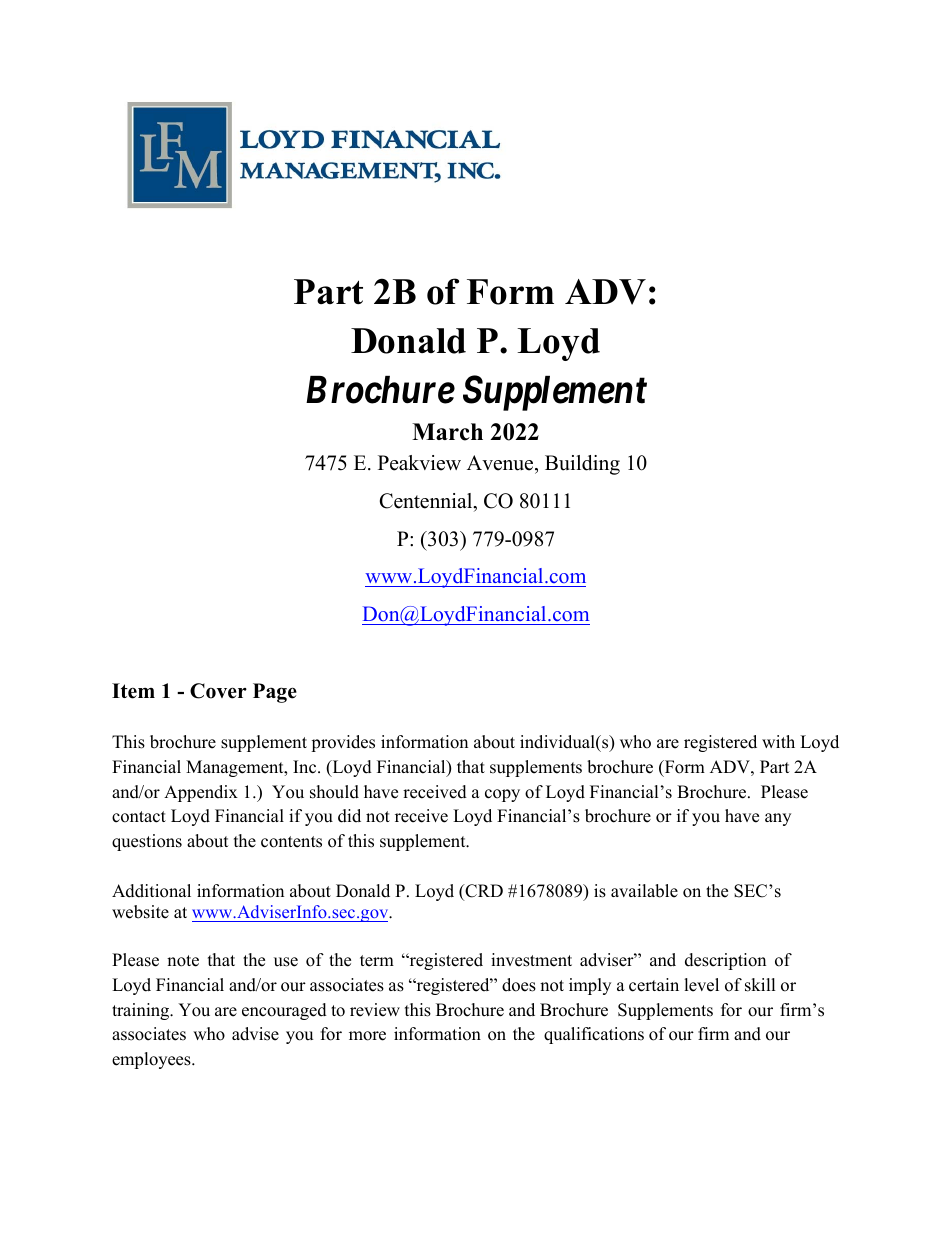 Image resolution: width=952 pixels, height=1233 pixels. I want to click on employees, so click(152, 1060).
